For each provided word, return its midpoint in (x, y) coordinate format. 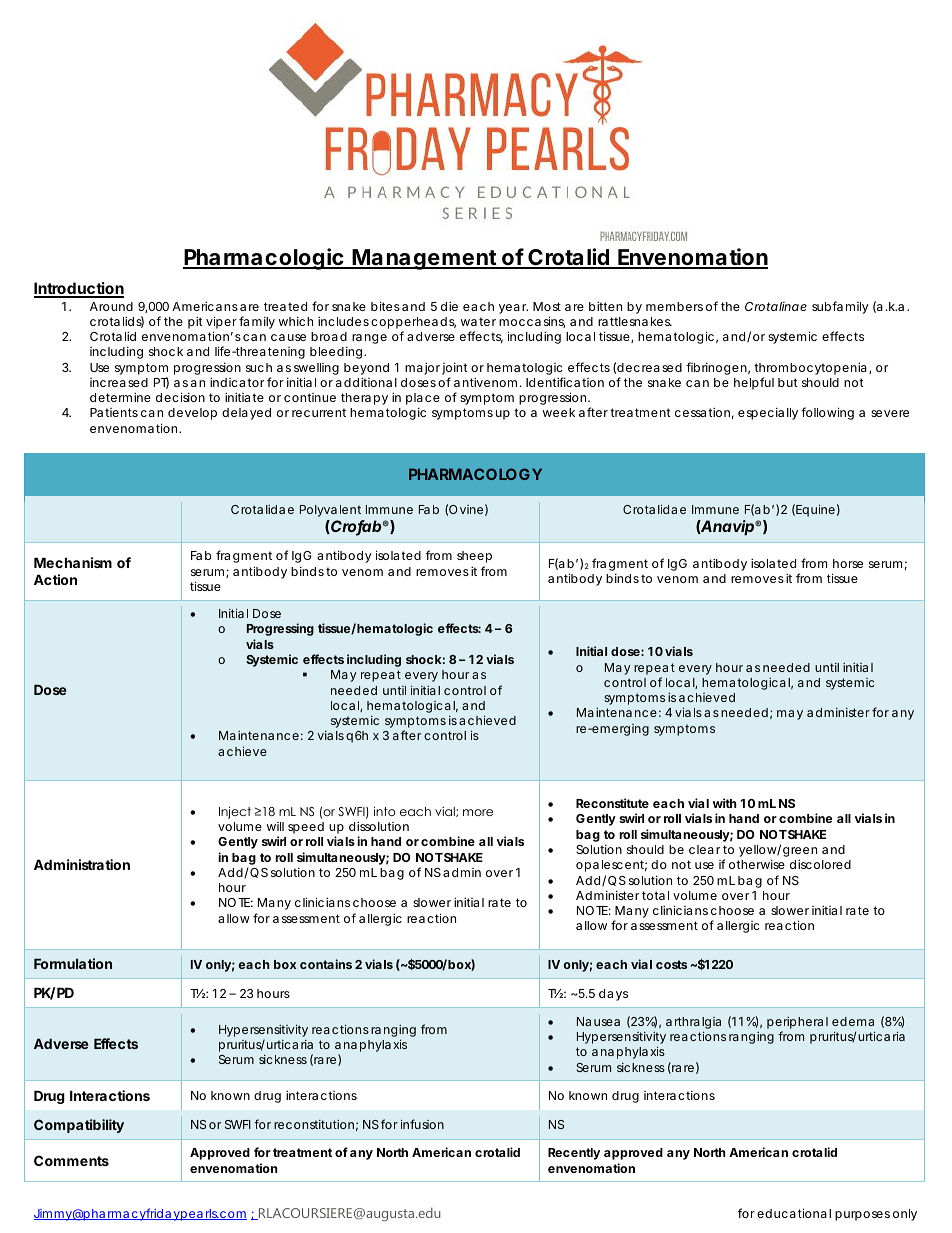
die (449, 306)
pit (195, 322)
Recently (574, 1154)
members (674, 306)
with (725, 803)
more (478, 812)
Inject (235, 812)
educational (794, 1213)
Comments (71, 1160)
